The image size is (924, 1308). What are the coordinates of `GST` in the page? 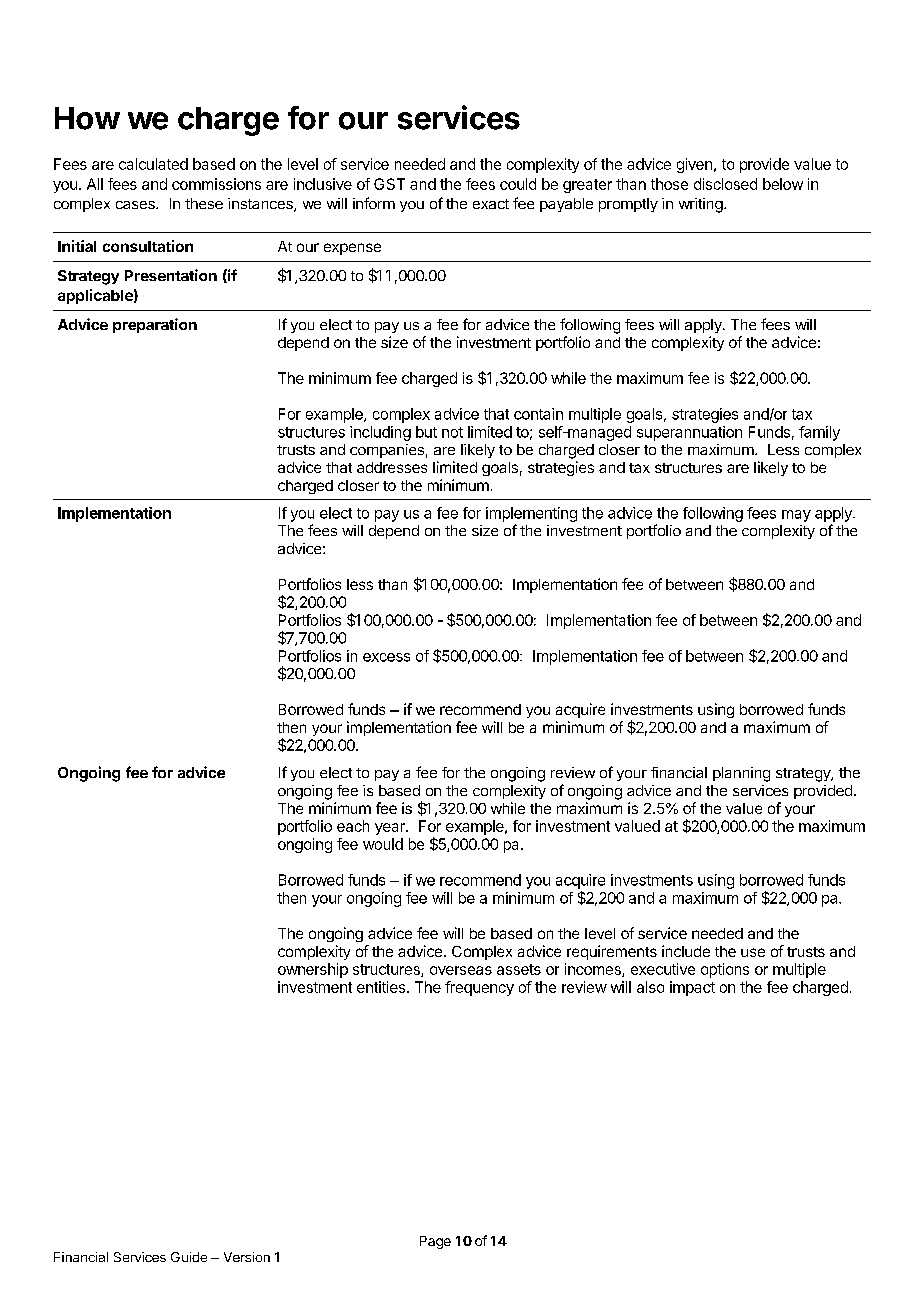 It's located at (389, 184).
